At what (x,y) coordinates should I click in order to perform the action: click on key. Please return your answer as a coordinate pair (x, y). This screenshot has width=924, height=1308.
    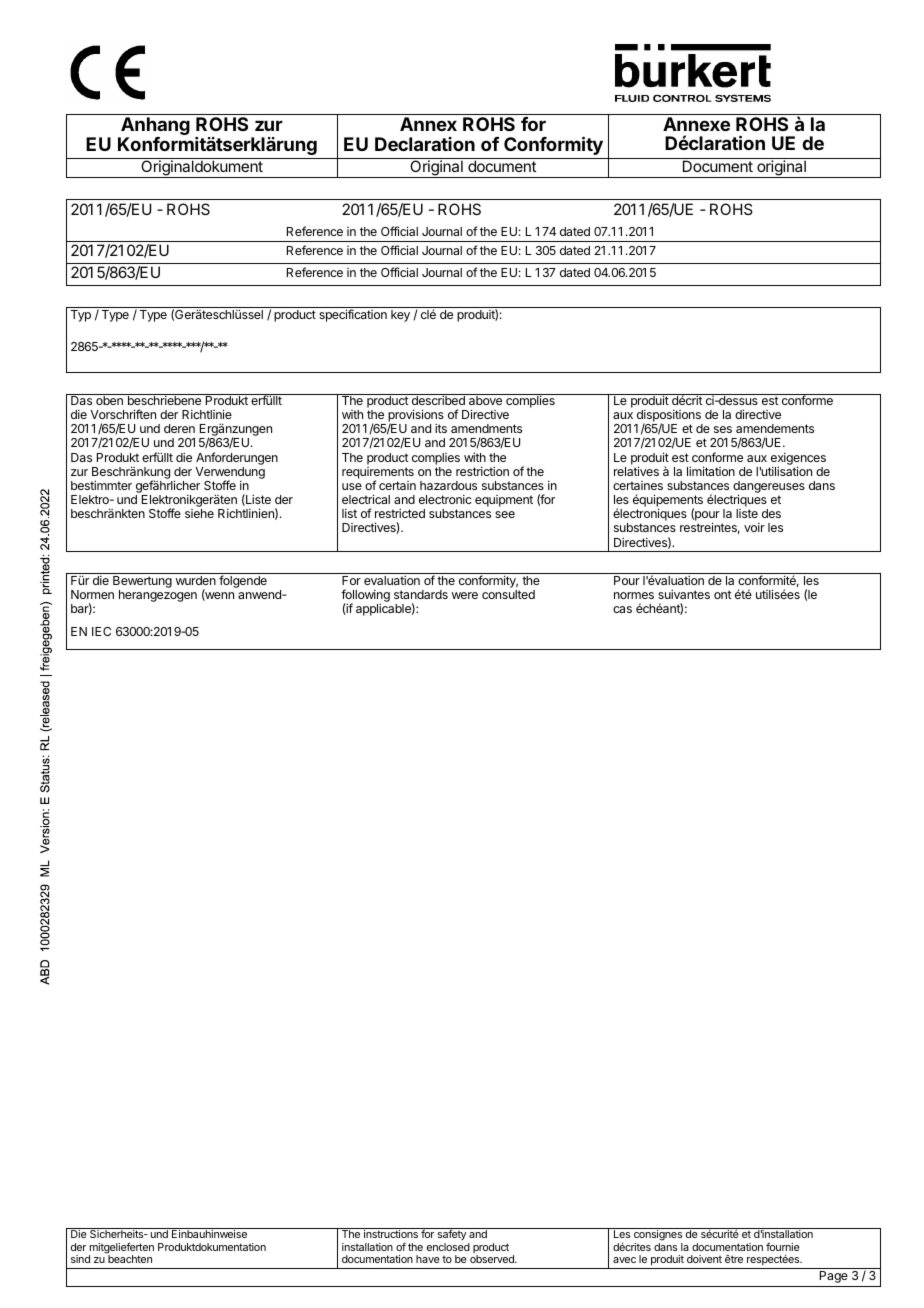
    Looking at the image, I should click on (400, 316).
